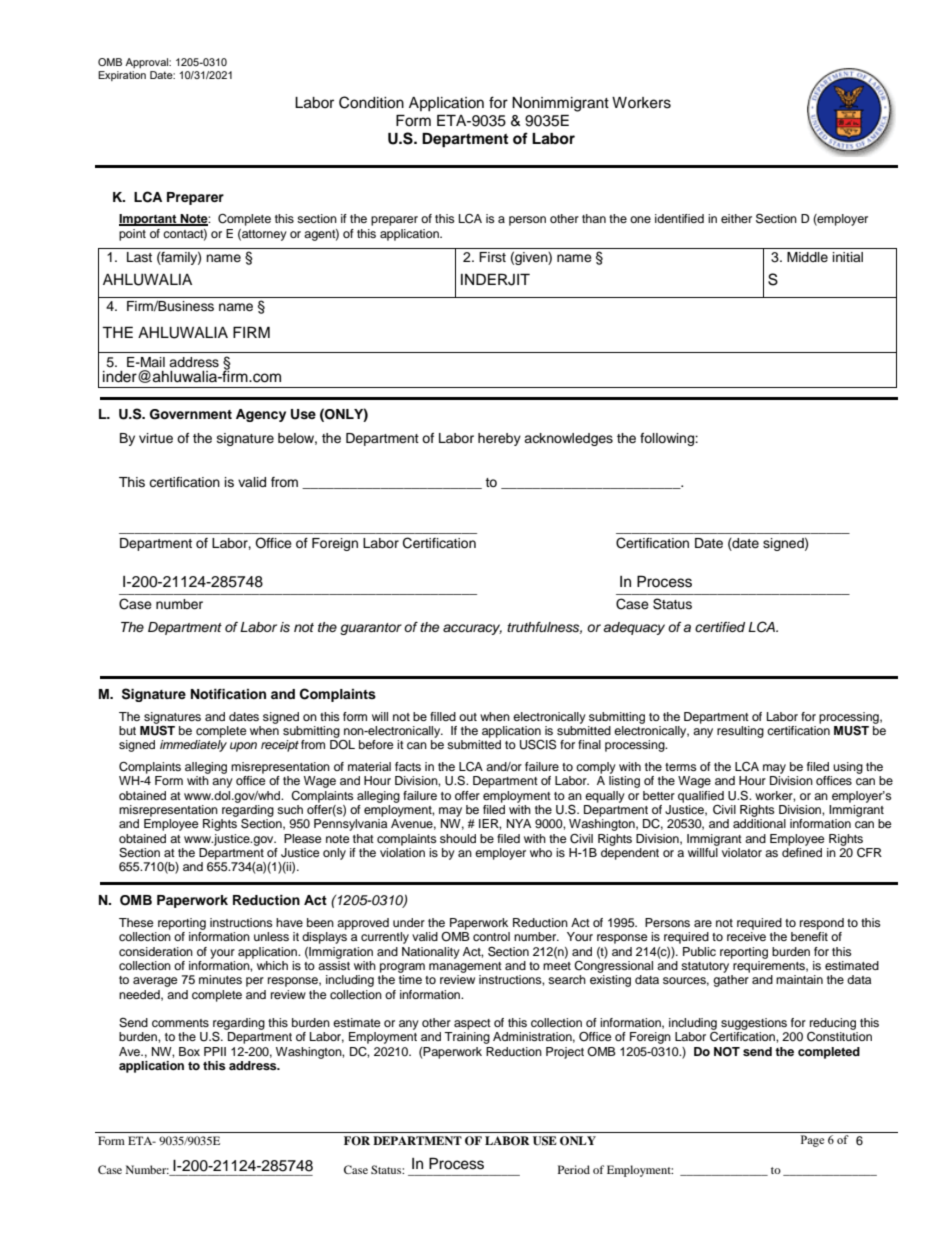  What do you see at coordinates (759, 823) in the image?
I see `additional` at bounding box center [759, 823].
